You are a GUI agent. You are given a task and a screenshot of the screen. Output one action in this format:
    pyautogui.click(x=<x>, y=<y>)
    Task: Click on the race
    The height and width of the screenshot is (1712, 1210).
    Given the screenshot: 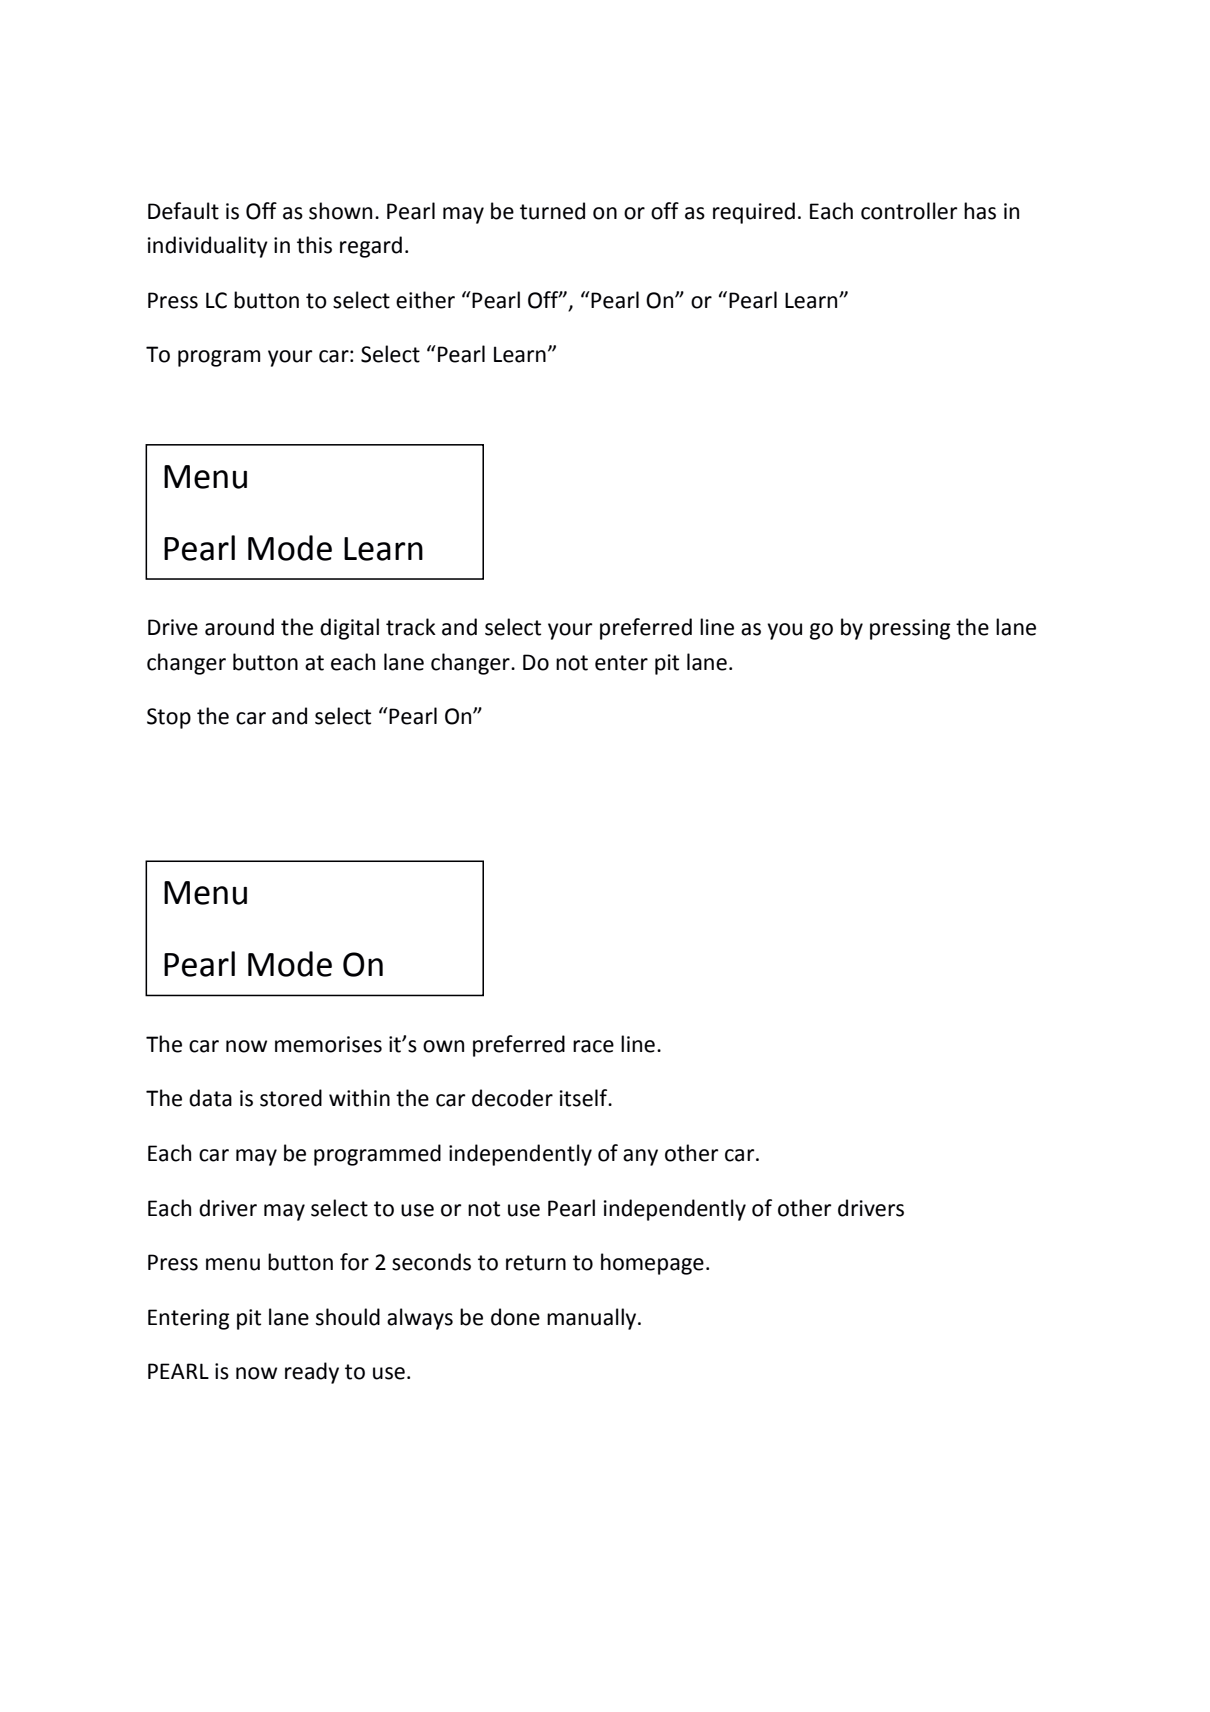 What is the action you would take?
    pyautogui.click(x=593, y=1046)
